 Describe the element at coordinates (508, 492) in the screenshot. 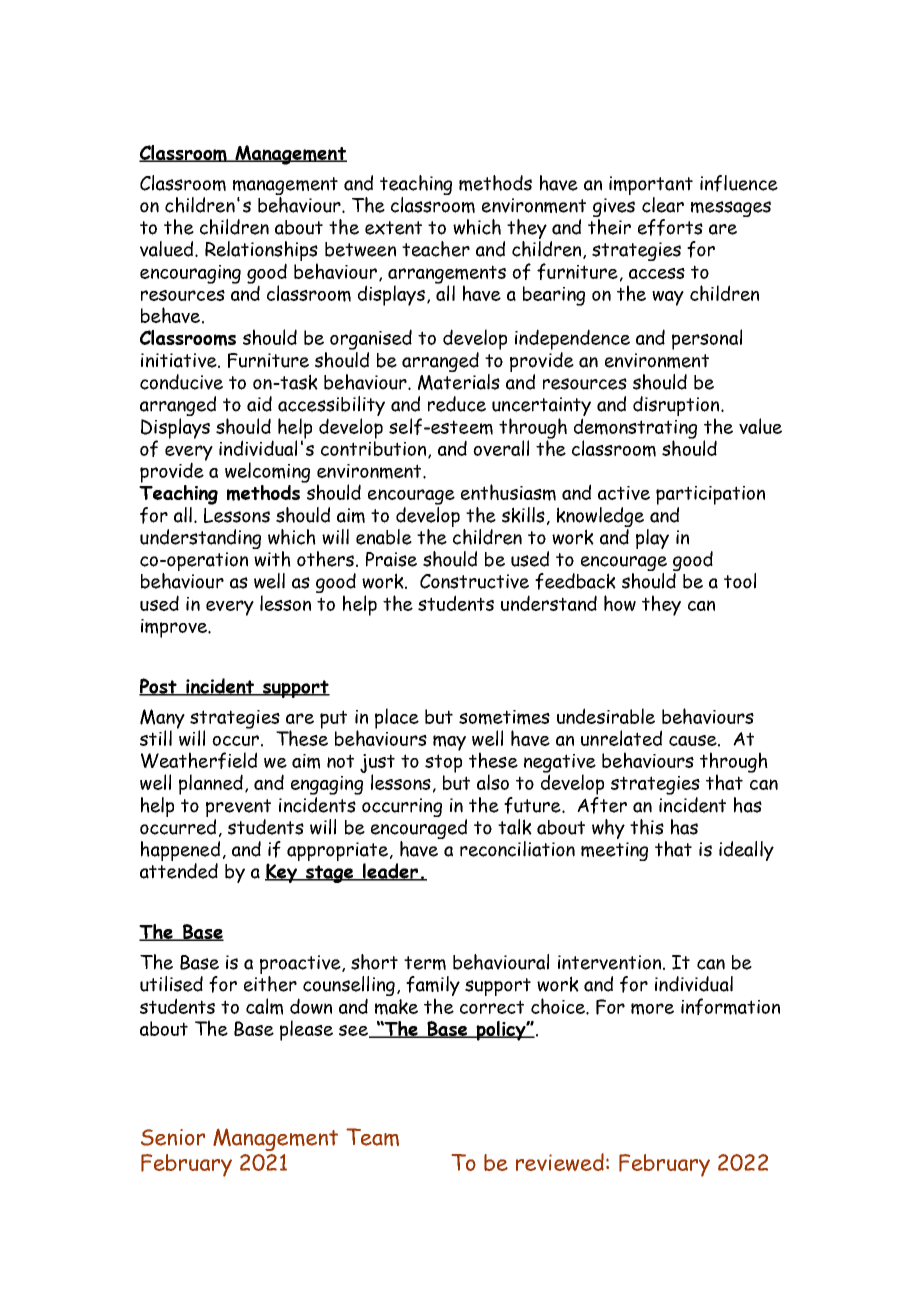

I see `enthusiasm` at that location.
